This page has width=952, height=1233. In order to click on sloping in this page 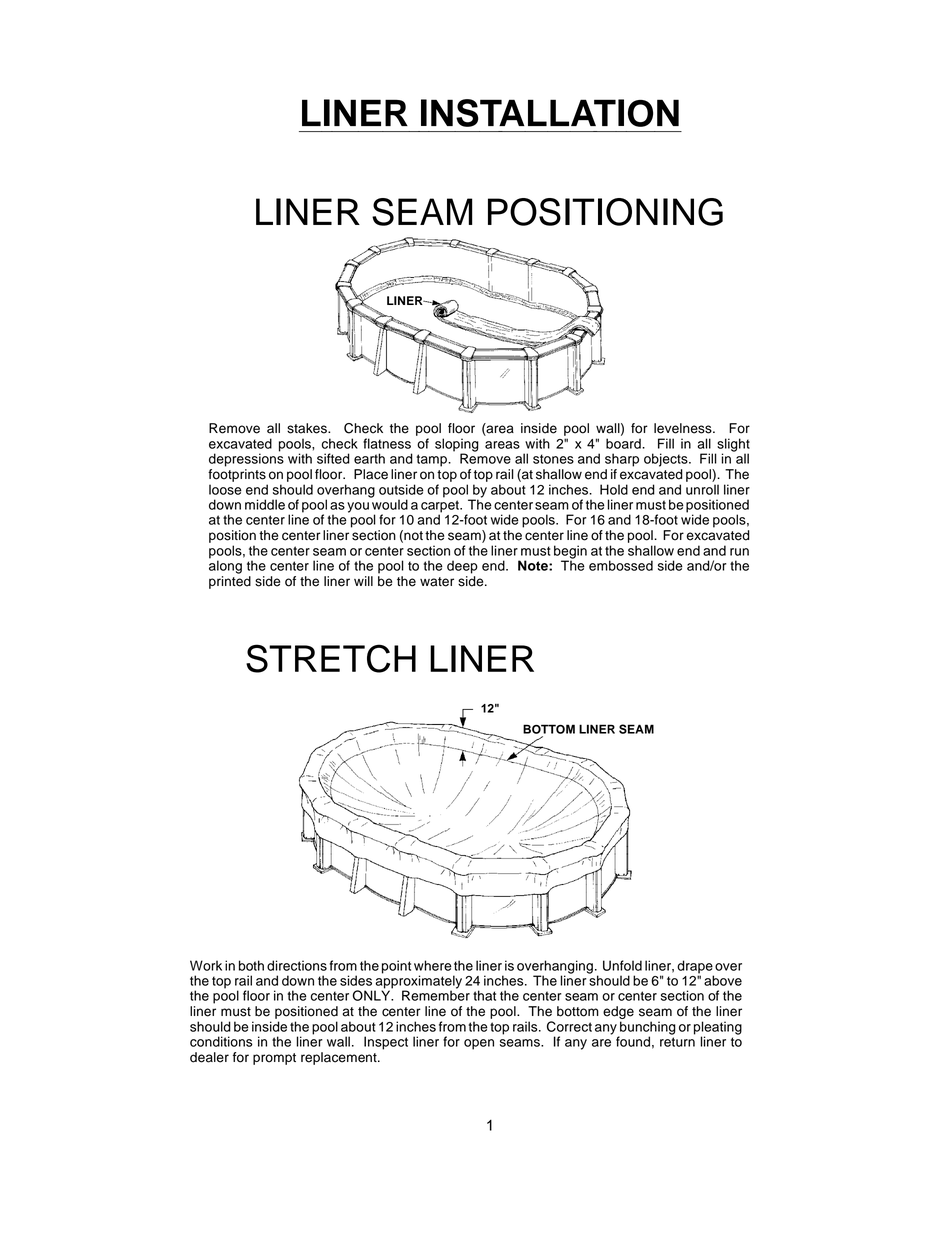, I will do `click(457, 446)`.
